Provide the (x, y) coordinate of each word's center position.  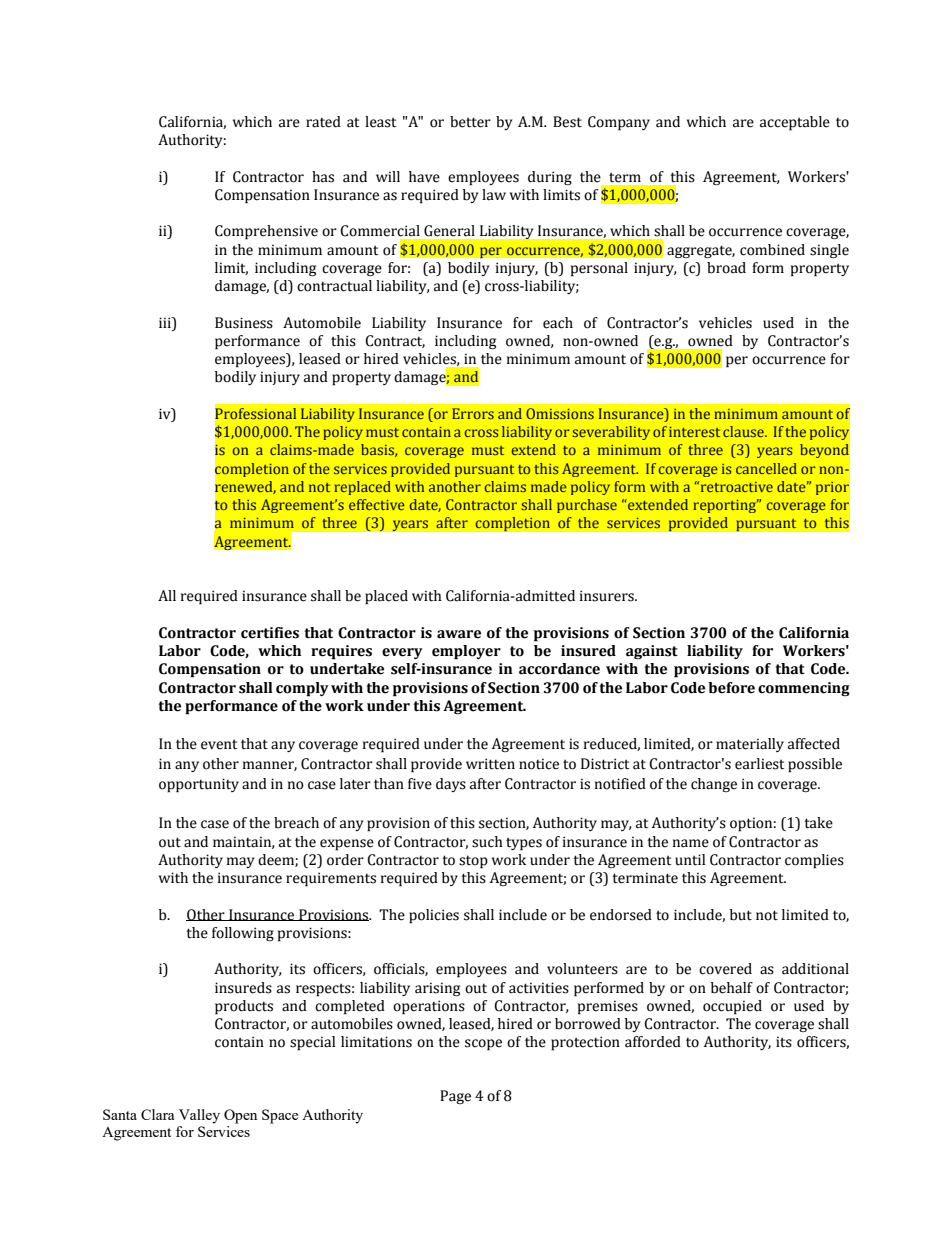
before (731, 688)
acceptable (795, 123)
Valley (199, 1116)
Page (455, 1097)
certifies (270, 633)
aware (459, 634)
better (470, 122)
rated (323, 122)
